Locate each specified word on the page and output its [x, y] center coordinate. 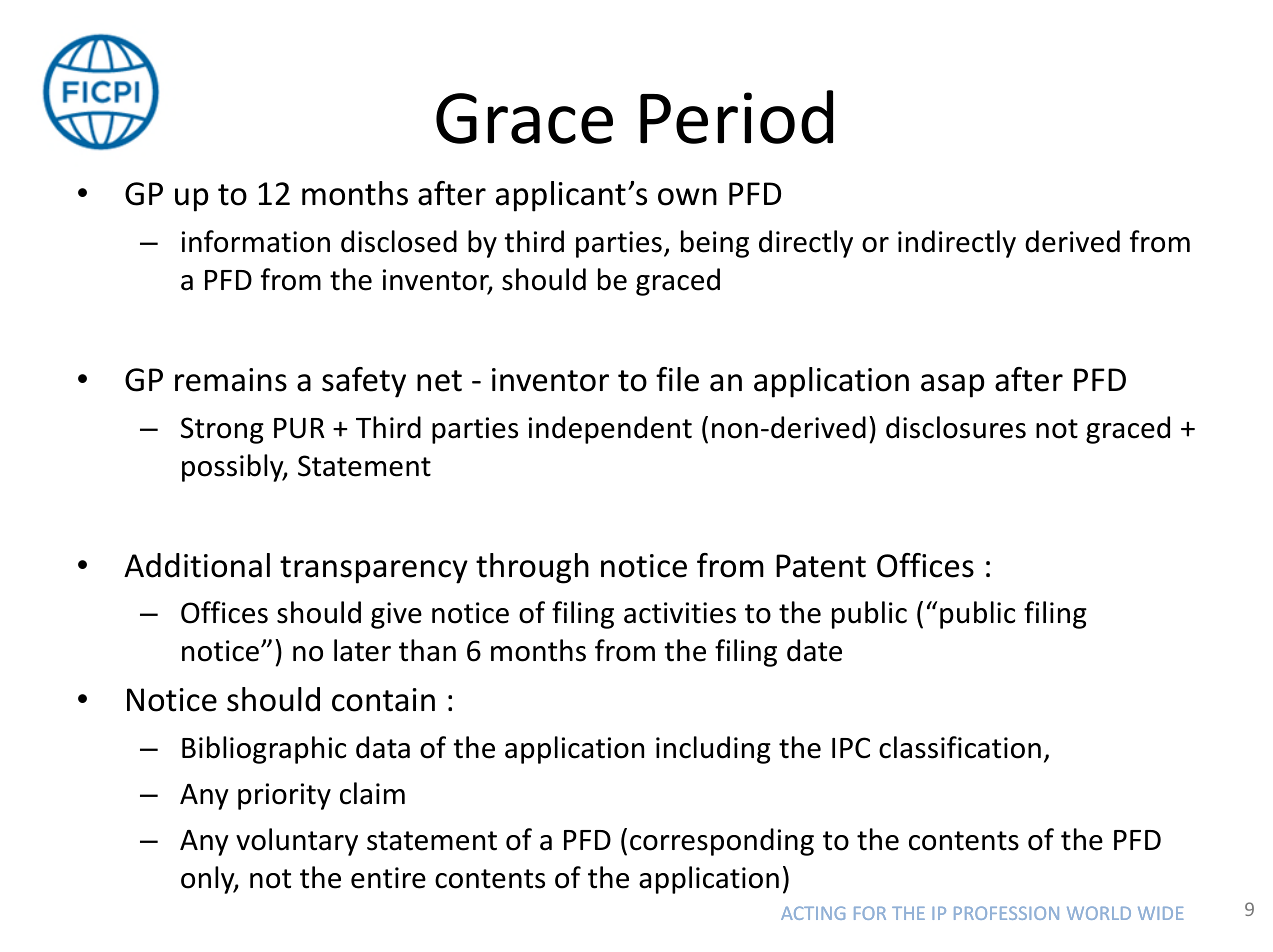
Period [736, 117]
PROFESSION [1006, 913]
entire [388, 878]
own [687, 197]
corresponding [722, 842]
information [256, 241]
